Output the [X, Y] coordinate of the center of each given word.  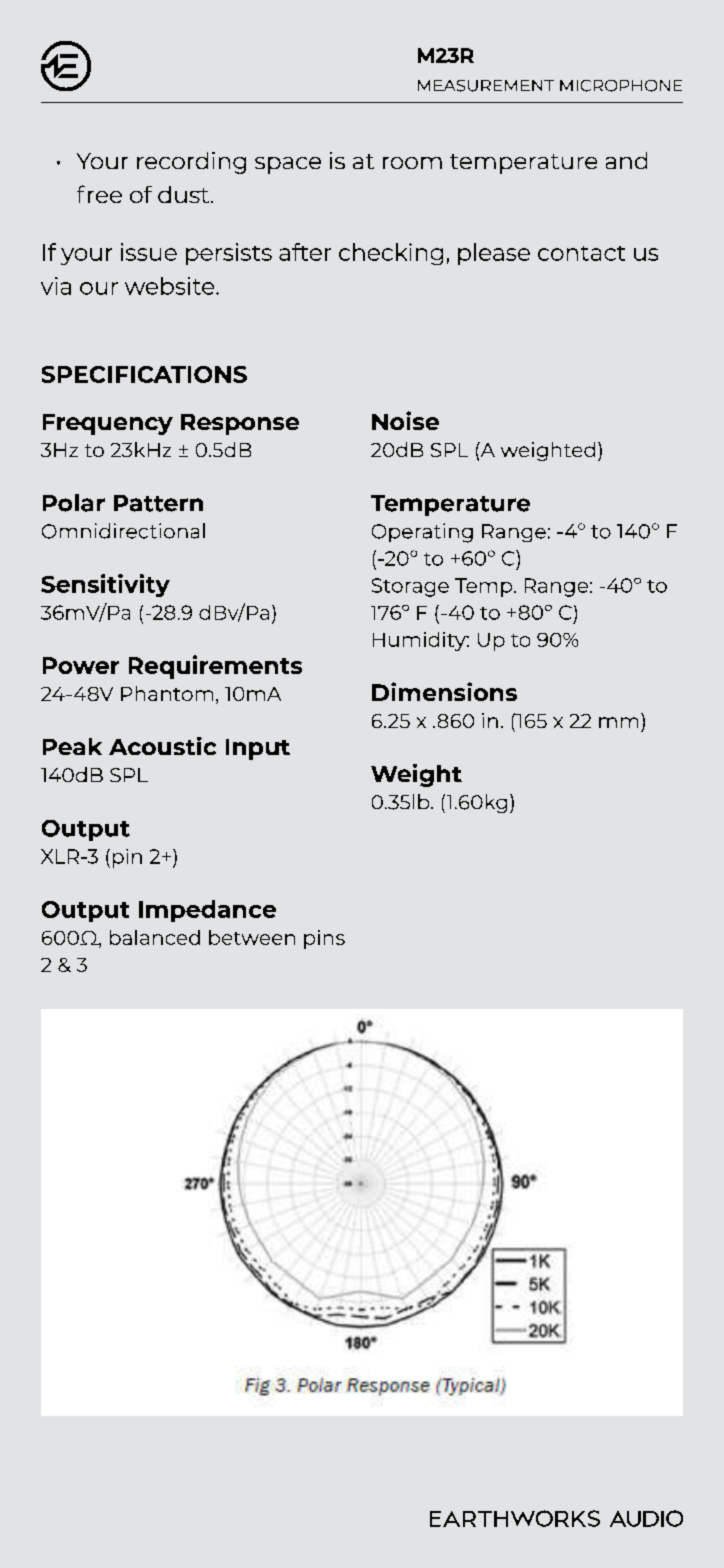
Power [81, 665]
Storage [410, 587]
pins [324, 939]
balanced [155, 937]
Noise [405, 420]
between [252, 937]
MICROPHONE [621, 86]
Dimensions [444, 691]
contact [581, 253]
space [288, 165]
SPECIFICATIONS [144, 374]
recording [191, 163]
